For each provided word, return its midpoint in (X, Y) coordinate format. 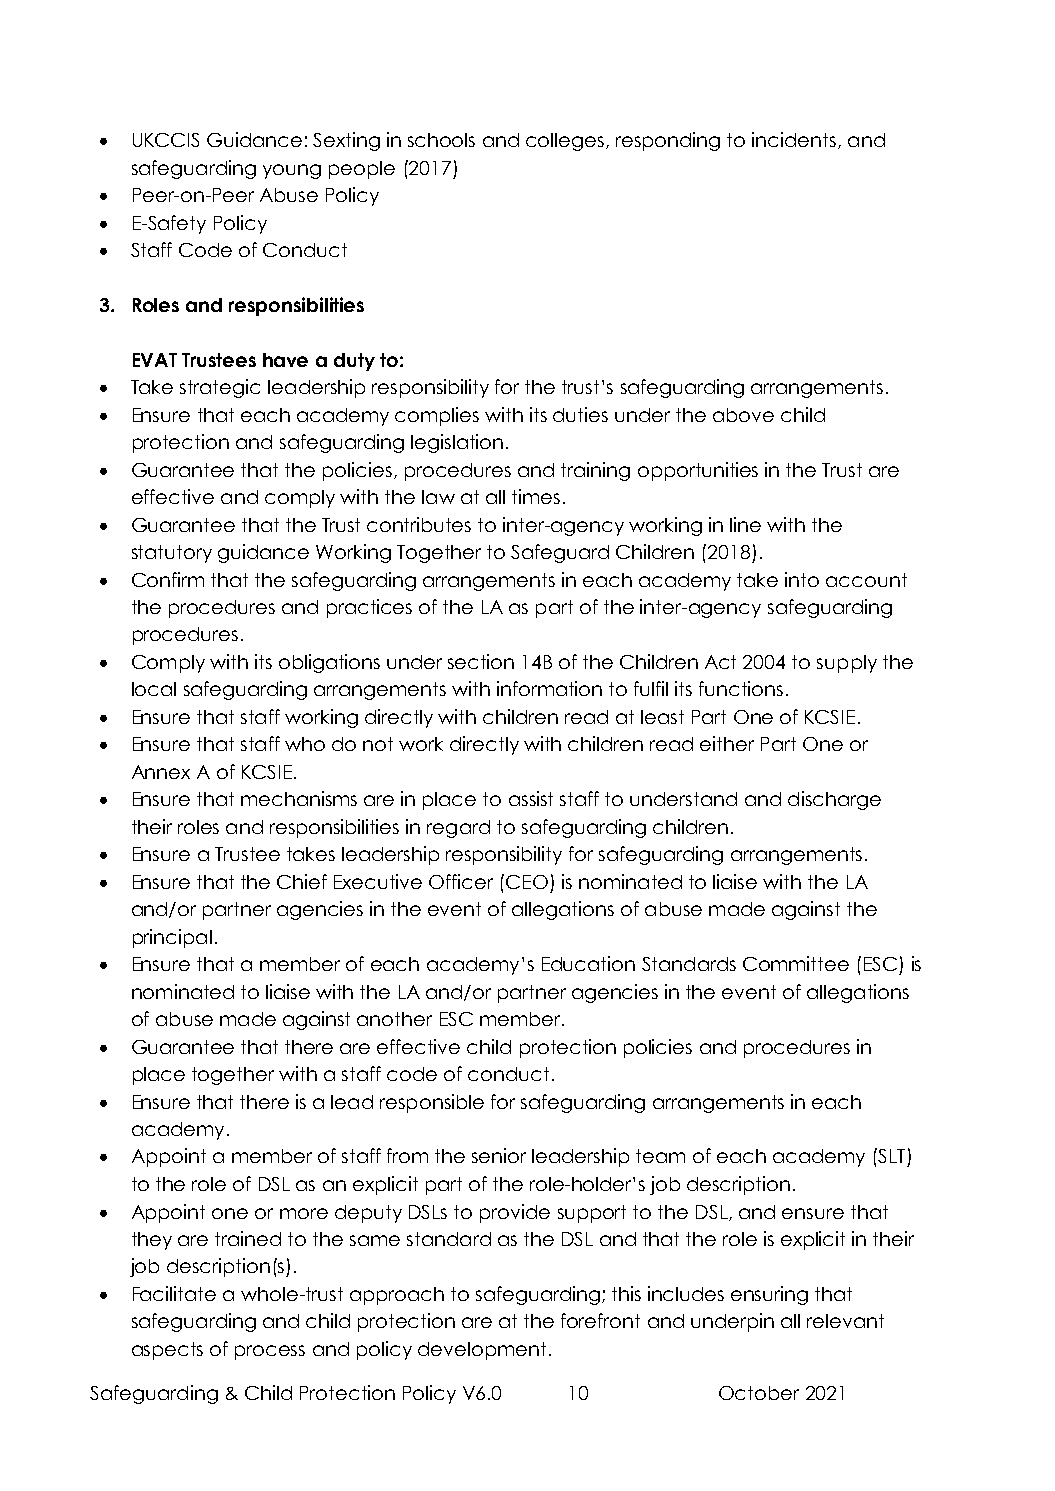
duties (580, 414)
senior (499, 1155)
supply (847, 664)
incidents (794, 139)
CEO (527, 882)
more (304, 1213)
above (743, 415)
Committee (796, 963)
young (292, 171)
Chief (302, 881)
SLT (890, 1155)
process (270, 1352)
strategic (220, 388)
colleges (565, 142)
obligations (329, 663)
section (481, 661)
